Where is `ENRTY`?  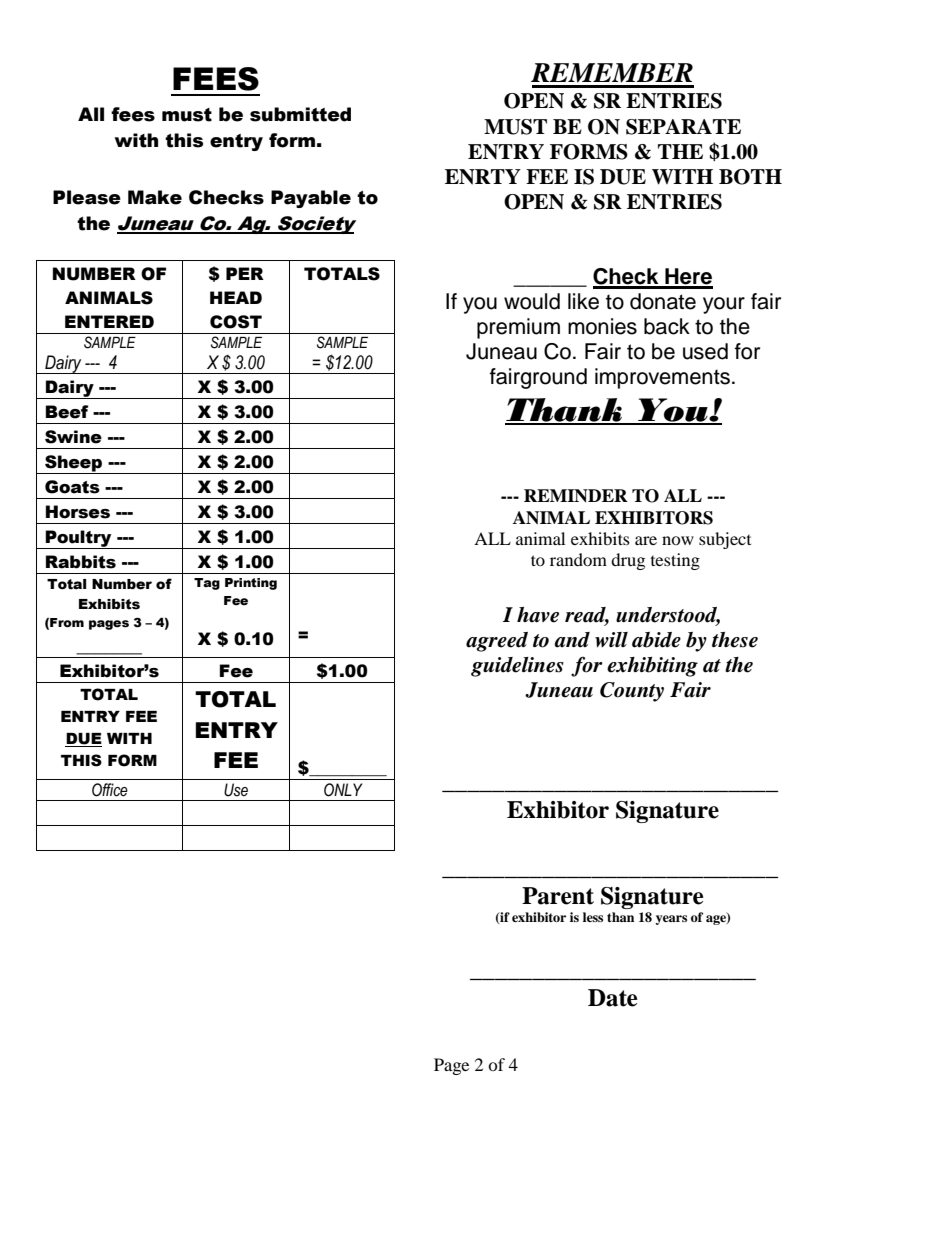 ENRTY is located at coordinates (483, 177).
